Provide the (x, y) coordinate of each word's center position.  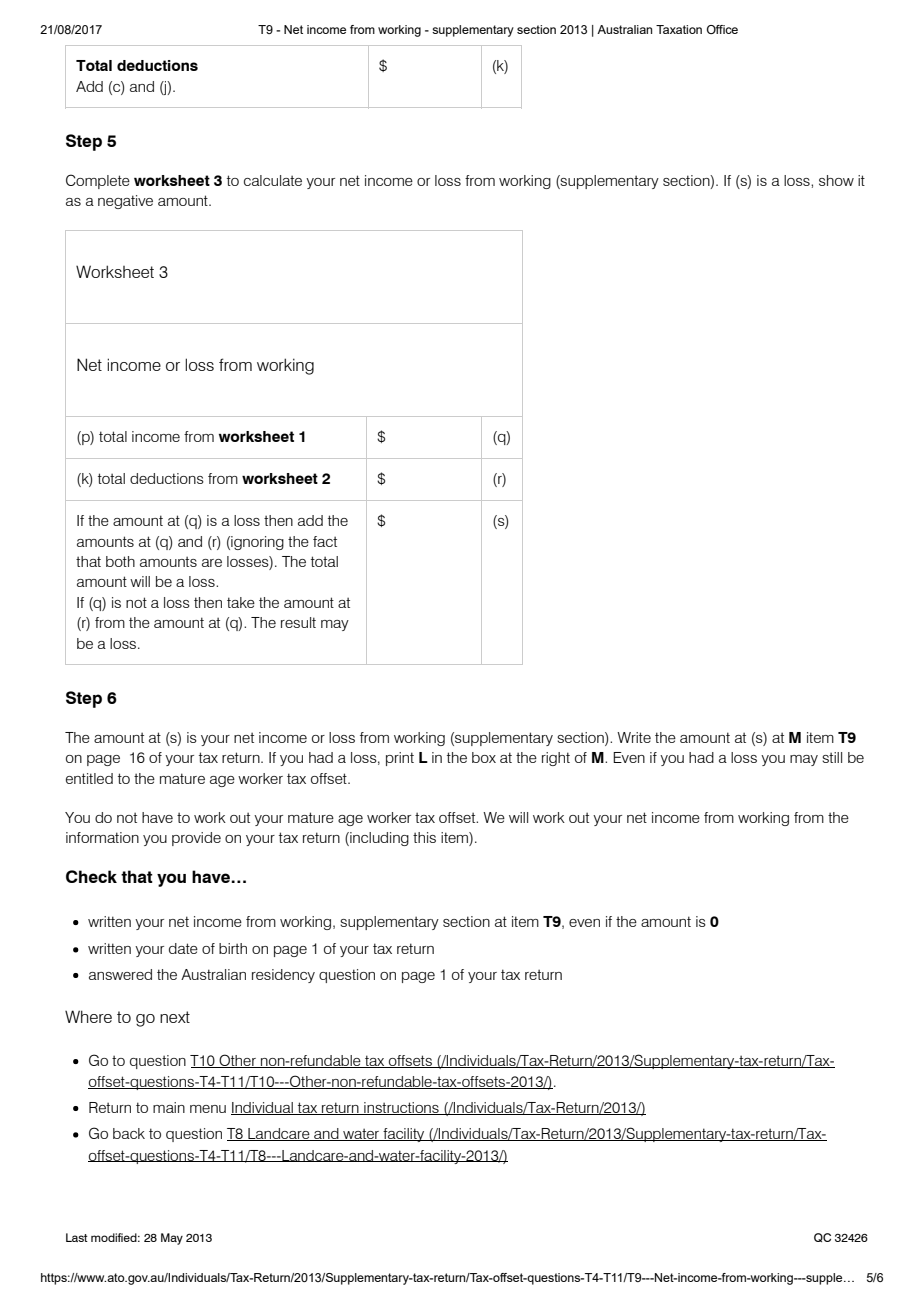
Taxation (679, 29)
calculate (273, 180)
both (120, 561)
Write (634, 737)
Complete (98, 181)
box (484, 757)
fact (325, 541)
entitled (89, 778)
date (183, 948)
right (556, 759)
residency (283, 976)
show (836, 180)
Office (722, 29)
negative (125, 202)
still (832, 757)
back (129, 1133)
